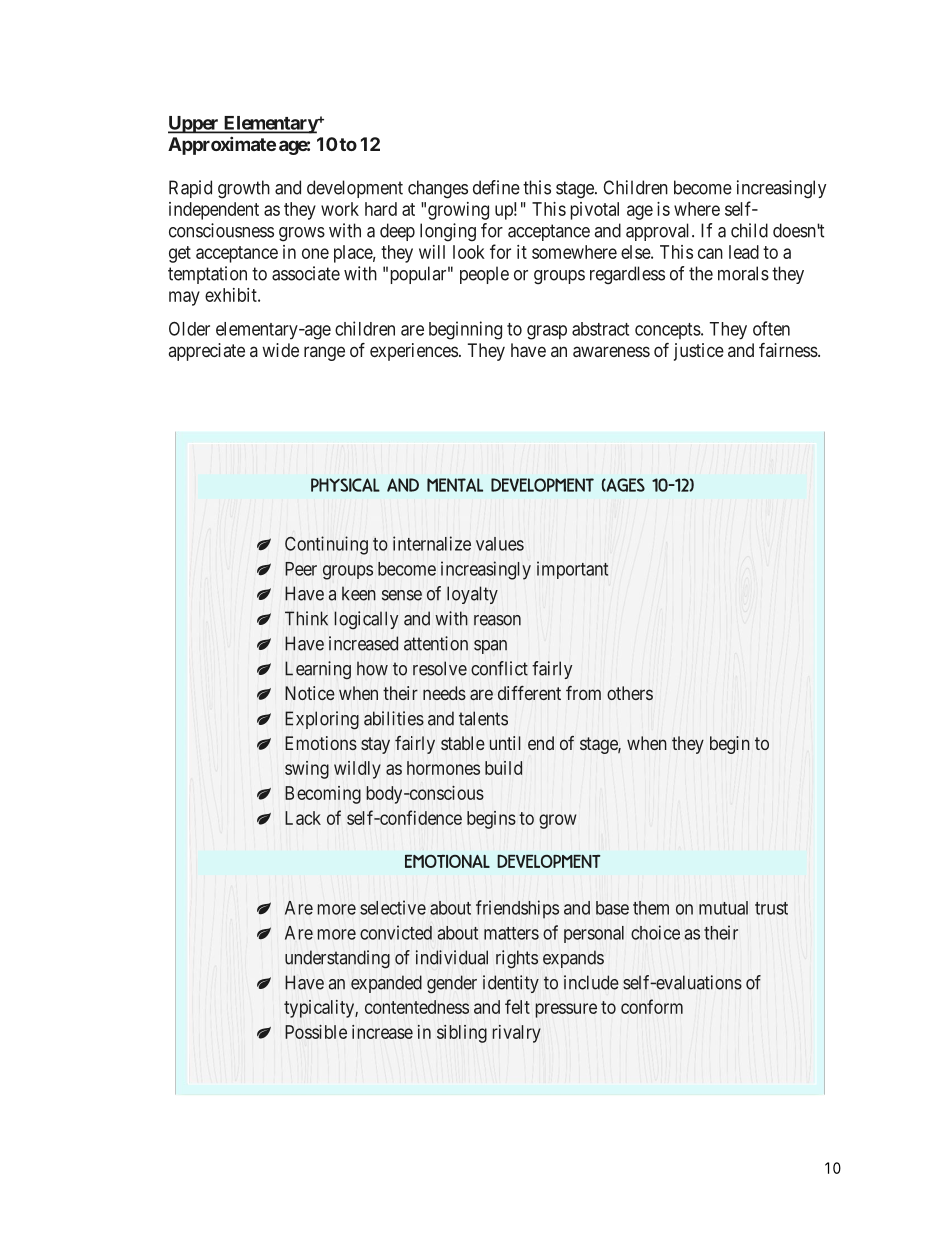  Describe the element at coordinates (316, 1032) in the screenshot. I see `Possible` at that location.
